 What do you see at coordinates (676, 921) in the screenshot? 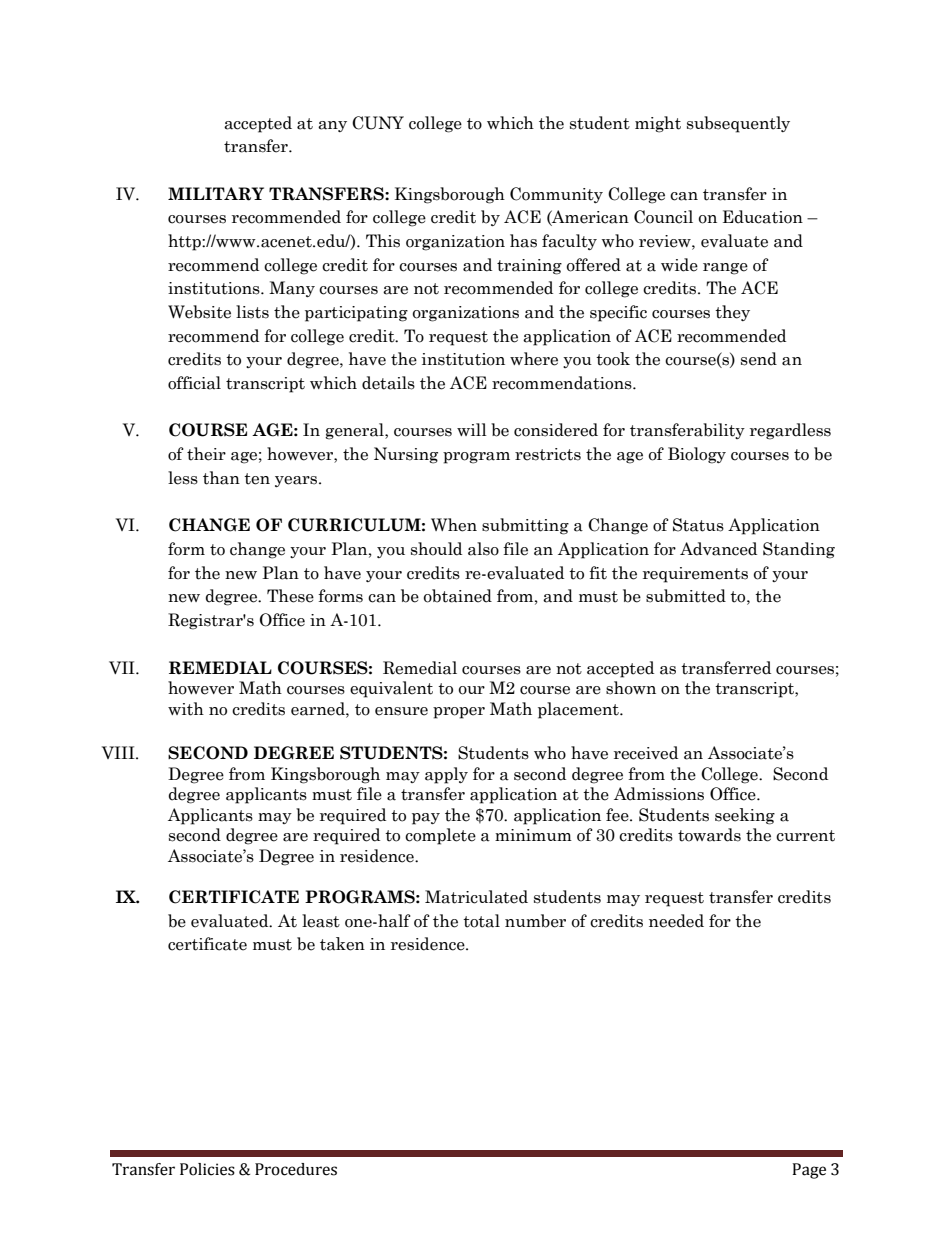
I see `needed` at bounding box center [676, 921].
